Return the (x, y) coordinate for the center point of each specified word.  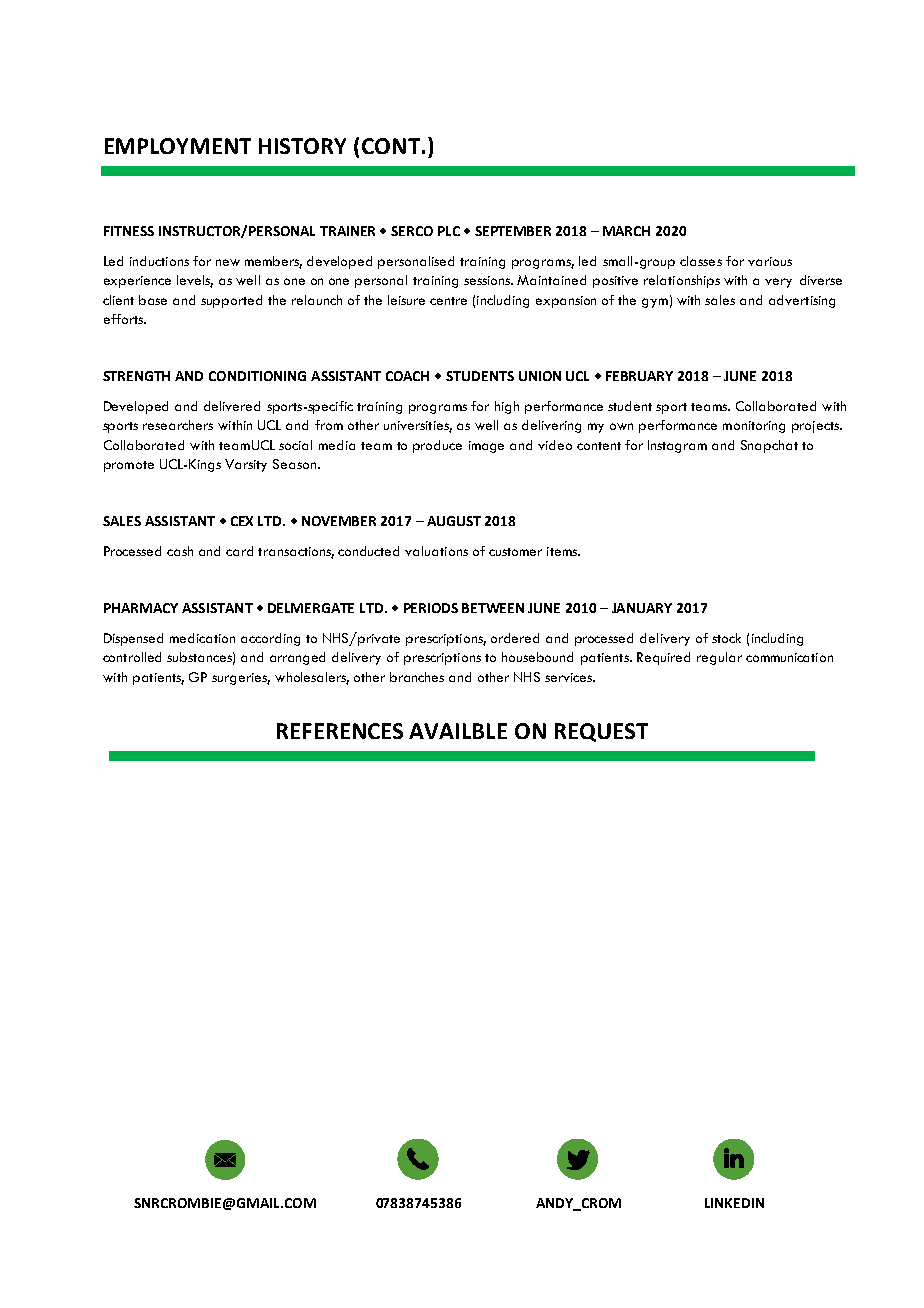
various (770, 261)
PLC (449, 231)
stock (726, 638)
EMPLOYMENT (178, 146)
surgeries (241, 679)
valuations (436, 551)
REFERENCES (340, 731)
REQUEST (601, 732)
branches (417, 677)
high (507, 407)
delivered (232, 406)
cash (180, 551)
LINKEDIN (734, 1203)
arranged (297, 658)
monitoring (754, 427)
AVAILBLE (458, 731)
